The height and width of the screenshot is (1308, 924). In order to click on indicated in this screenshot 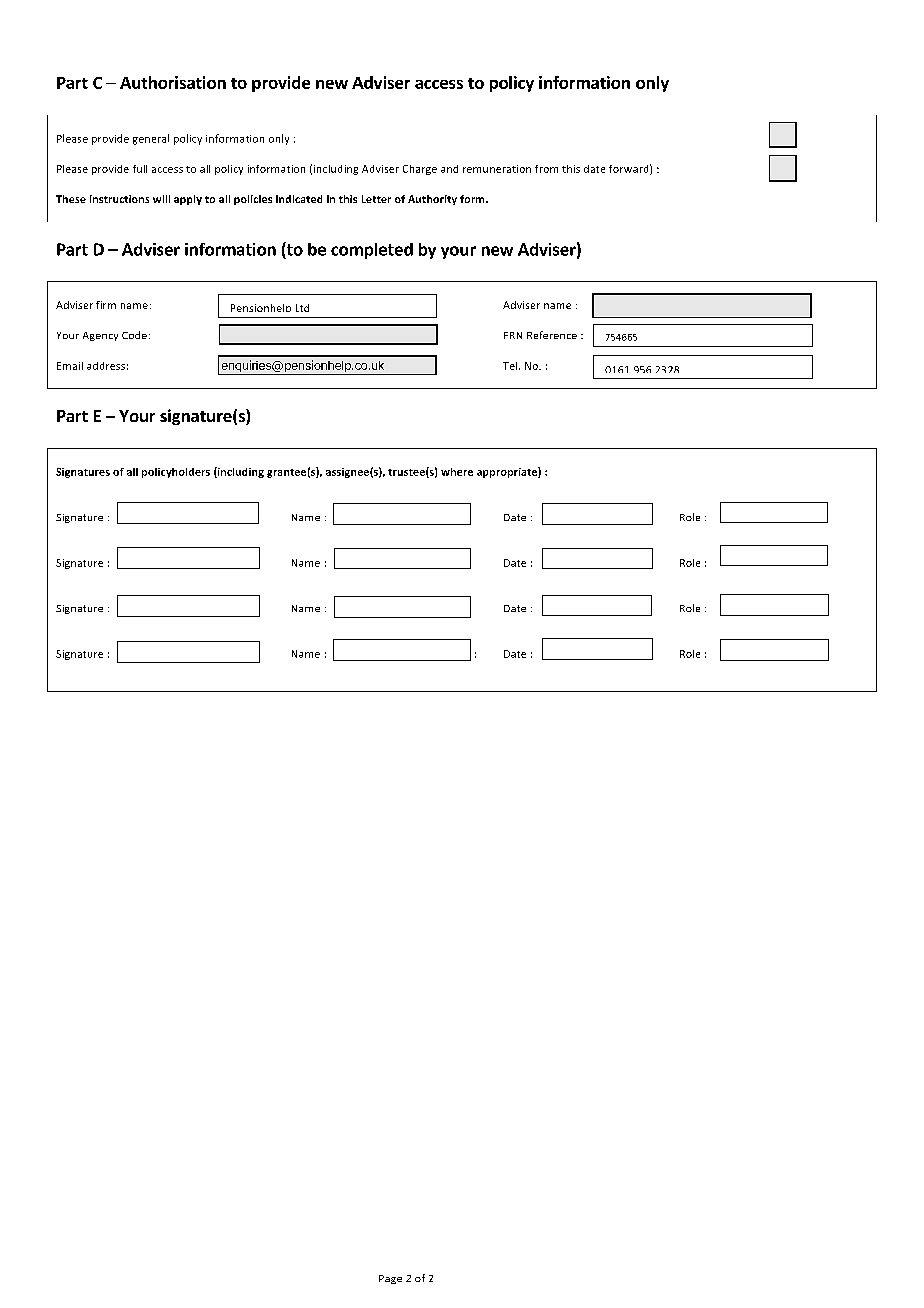, I will do `click(299, 199)`.
